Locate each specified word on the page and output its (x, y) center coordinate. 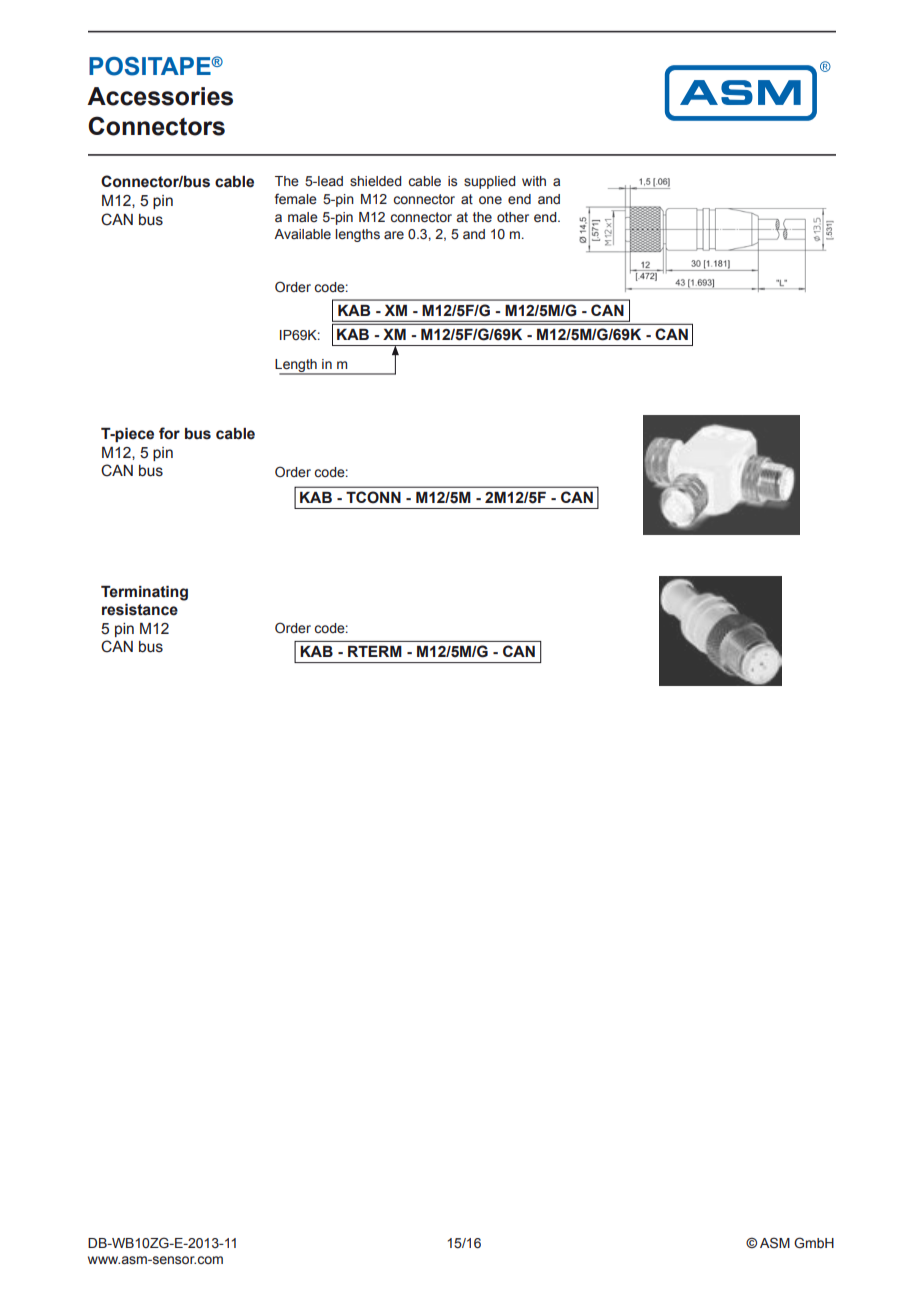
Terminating (144, 593)
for (169, 433)
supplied (489, 182)
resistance (140, 610)
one (490, 200)
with (534, 181)
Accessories (160, 96)
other (513, 217)
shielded (375, 181)
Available (302, 234)
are (394, 235)
